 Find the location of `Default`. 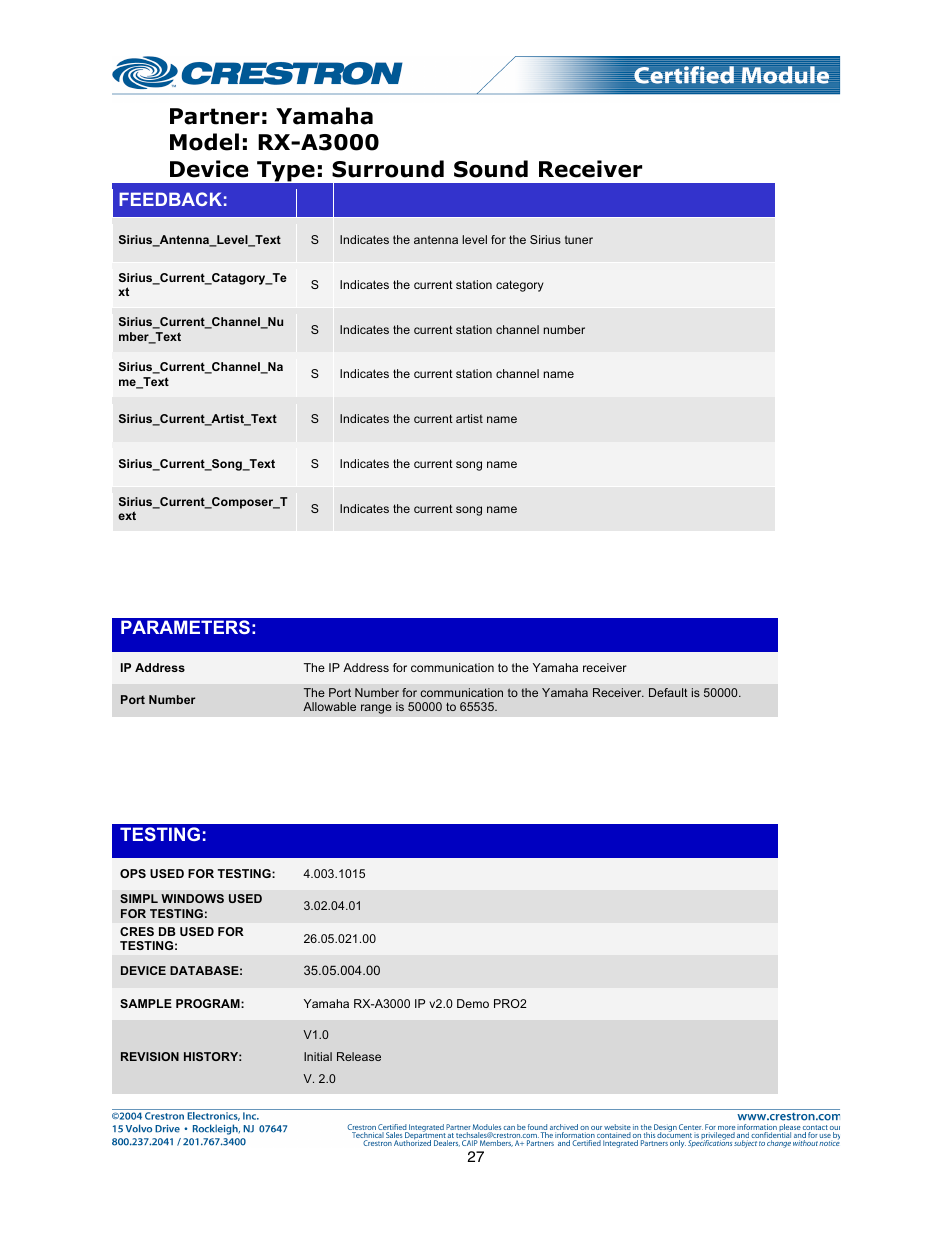

Default is located at coordinates (668, 692).
